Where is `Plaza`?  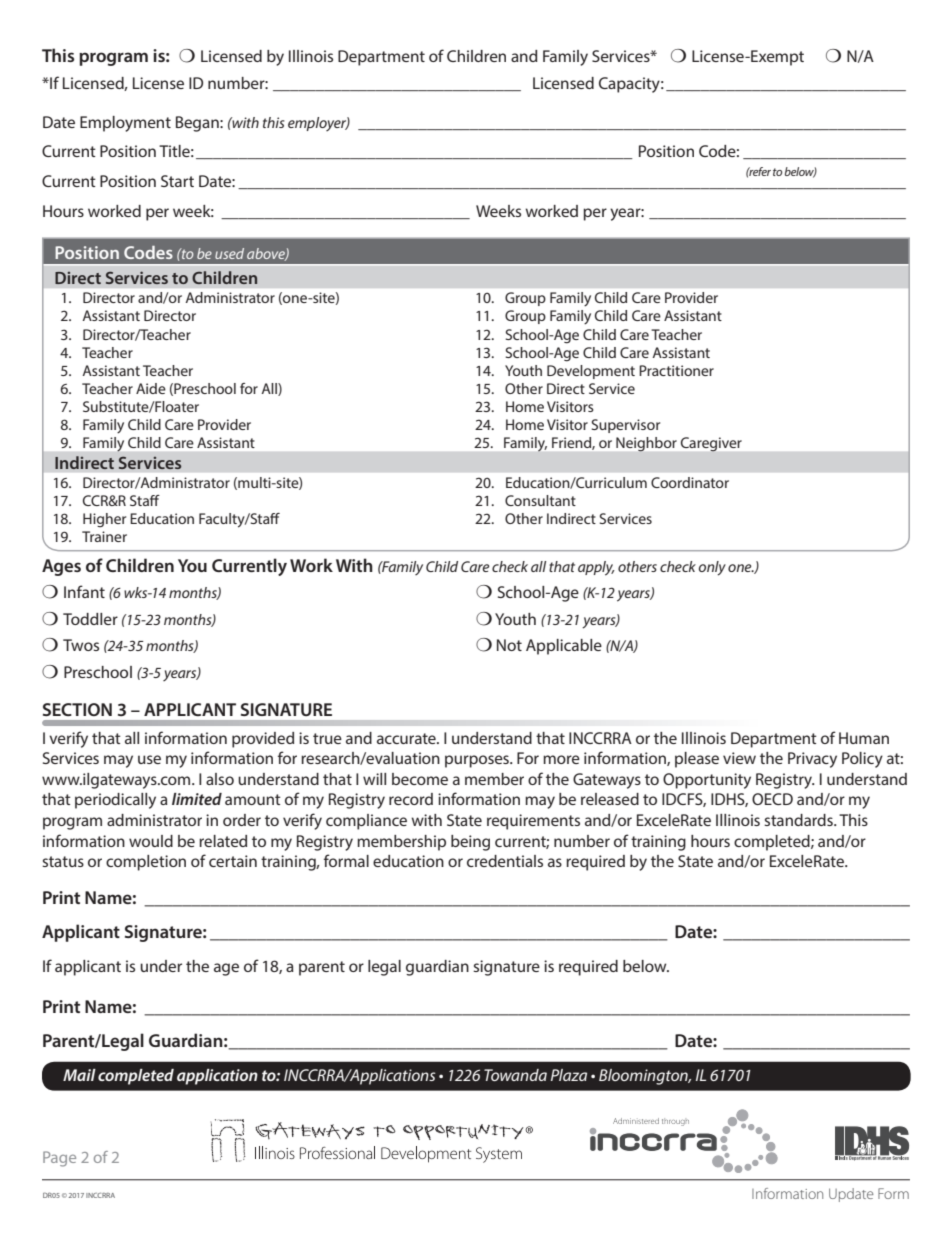
Plaza is located at coordinates (569, 1075).
